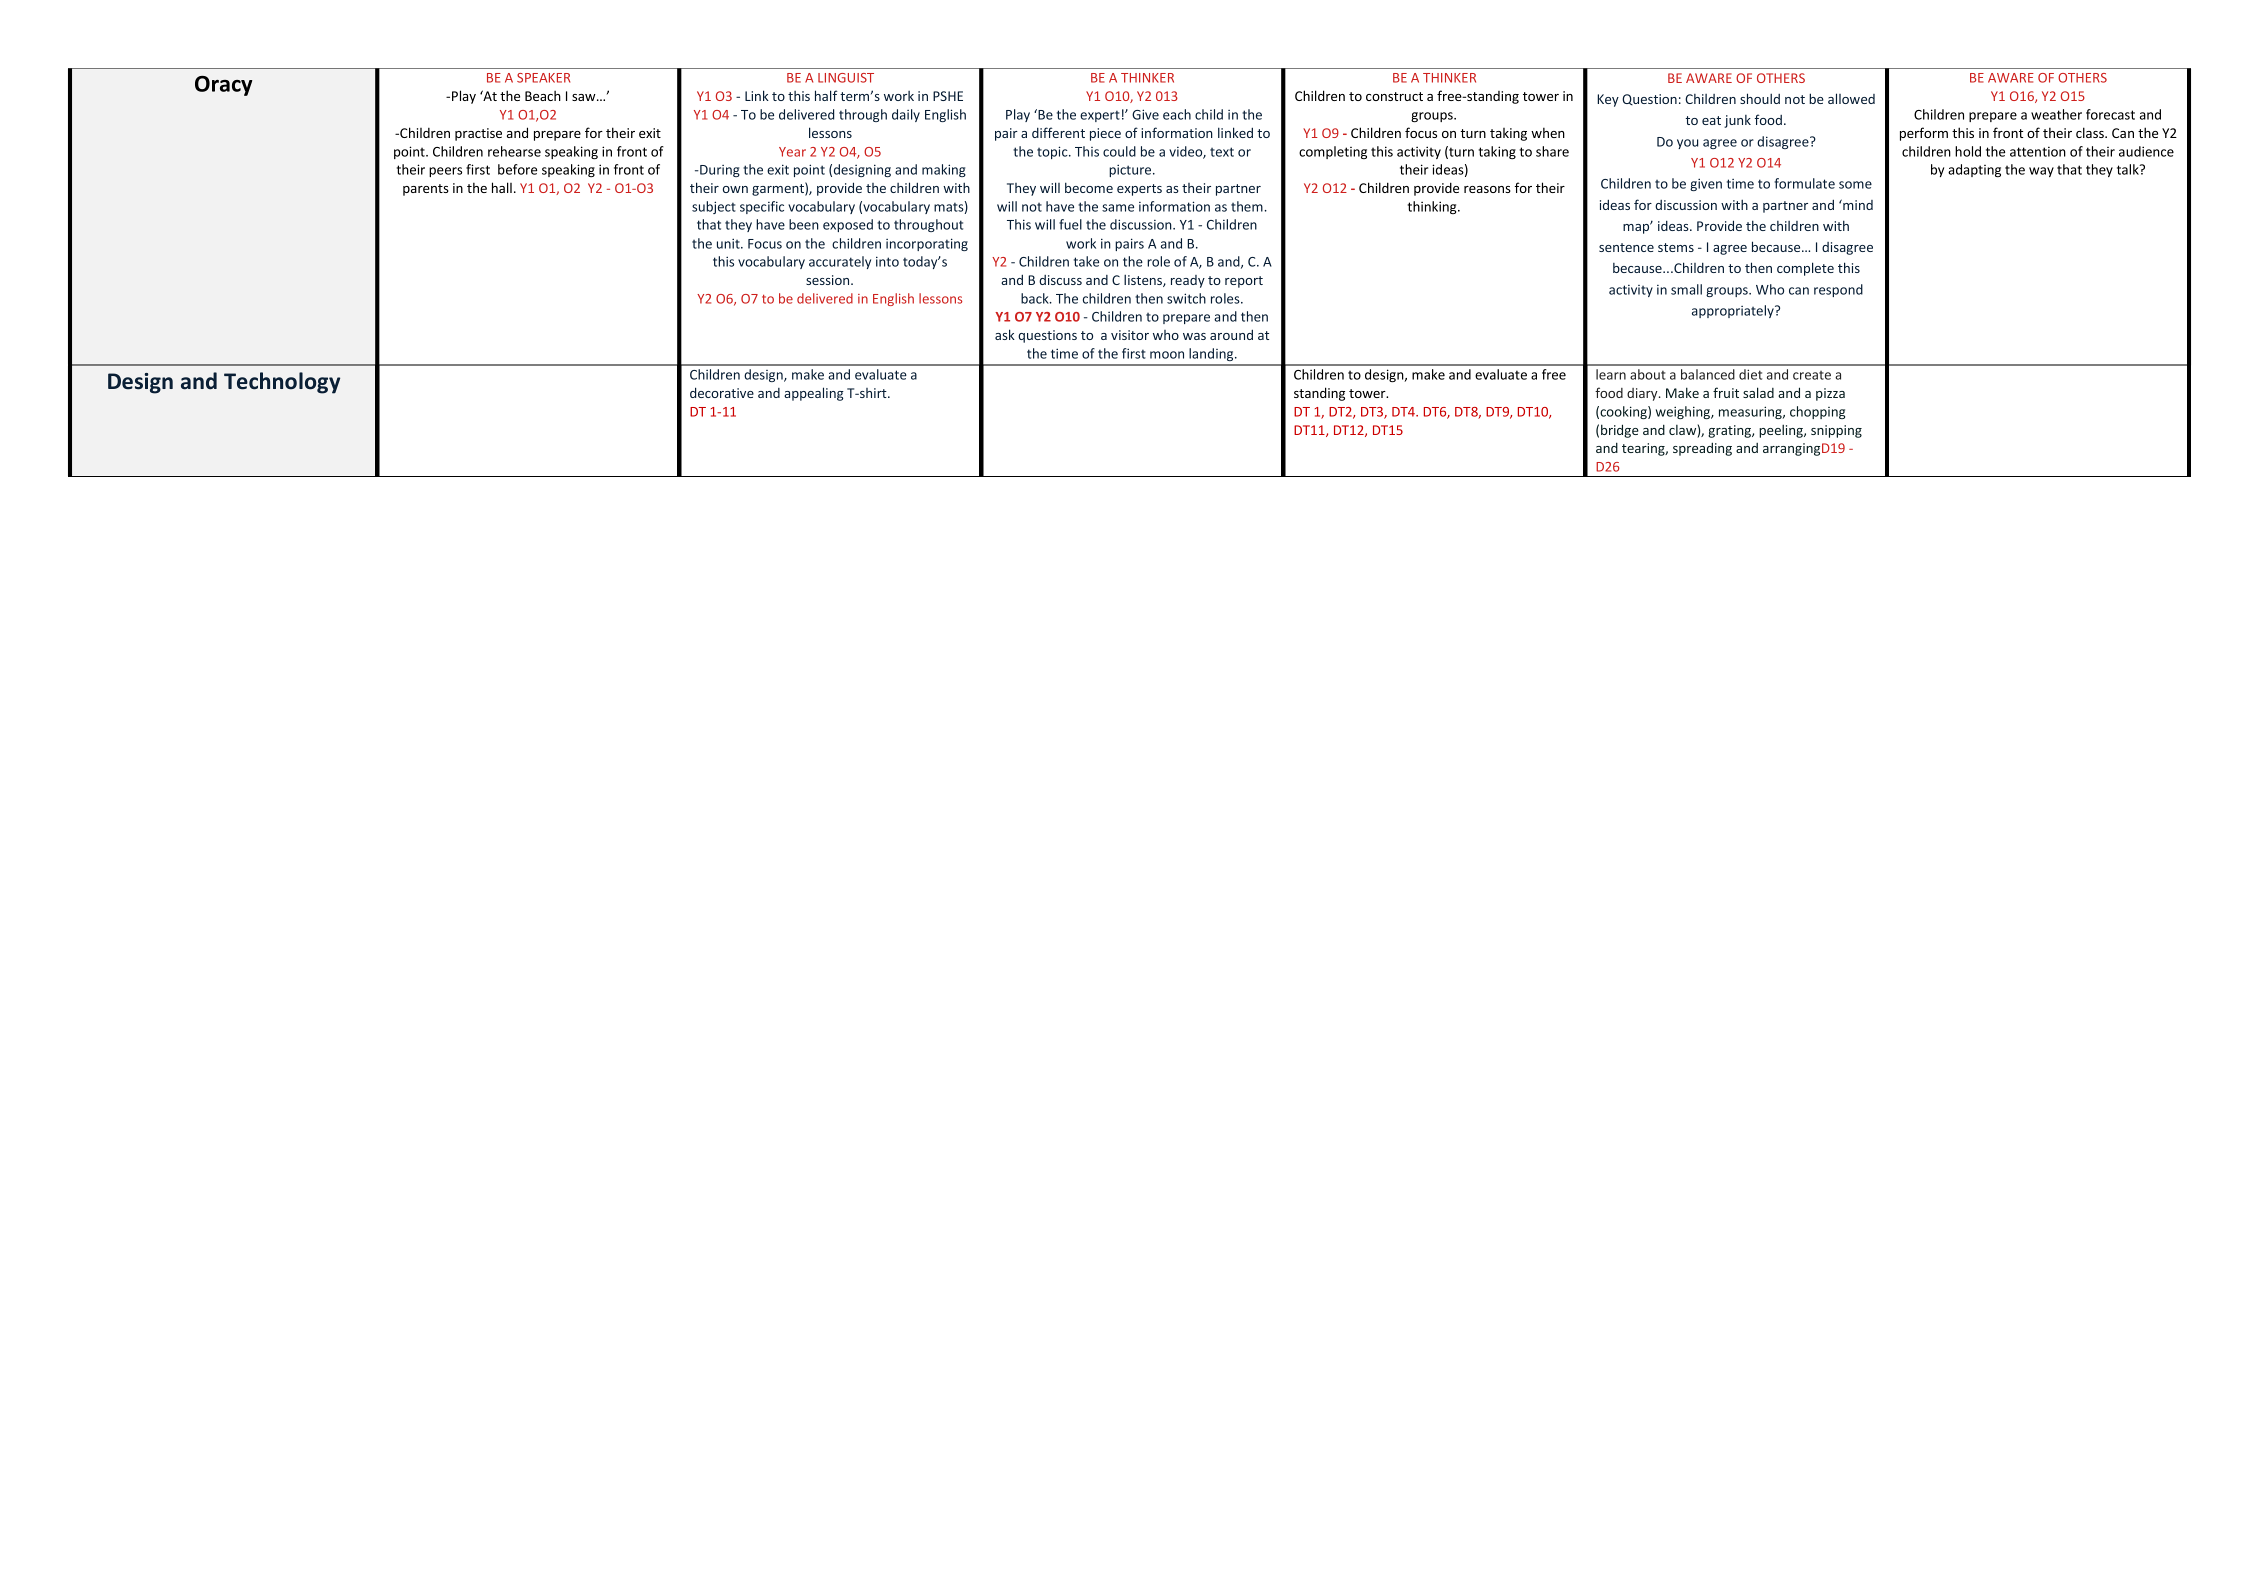 The width and height of the document is (2241, 1585). What do you see at coordinates (722, 392) in the document?
I see `decorative` at bounding box center [722, 392].
